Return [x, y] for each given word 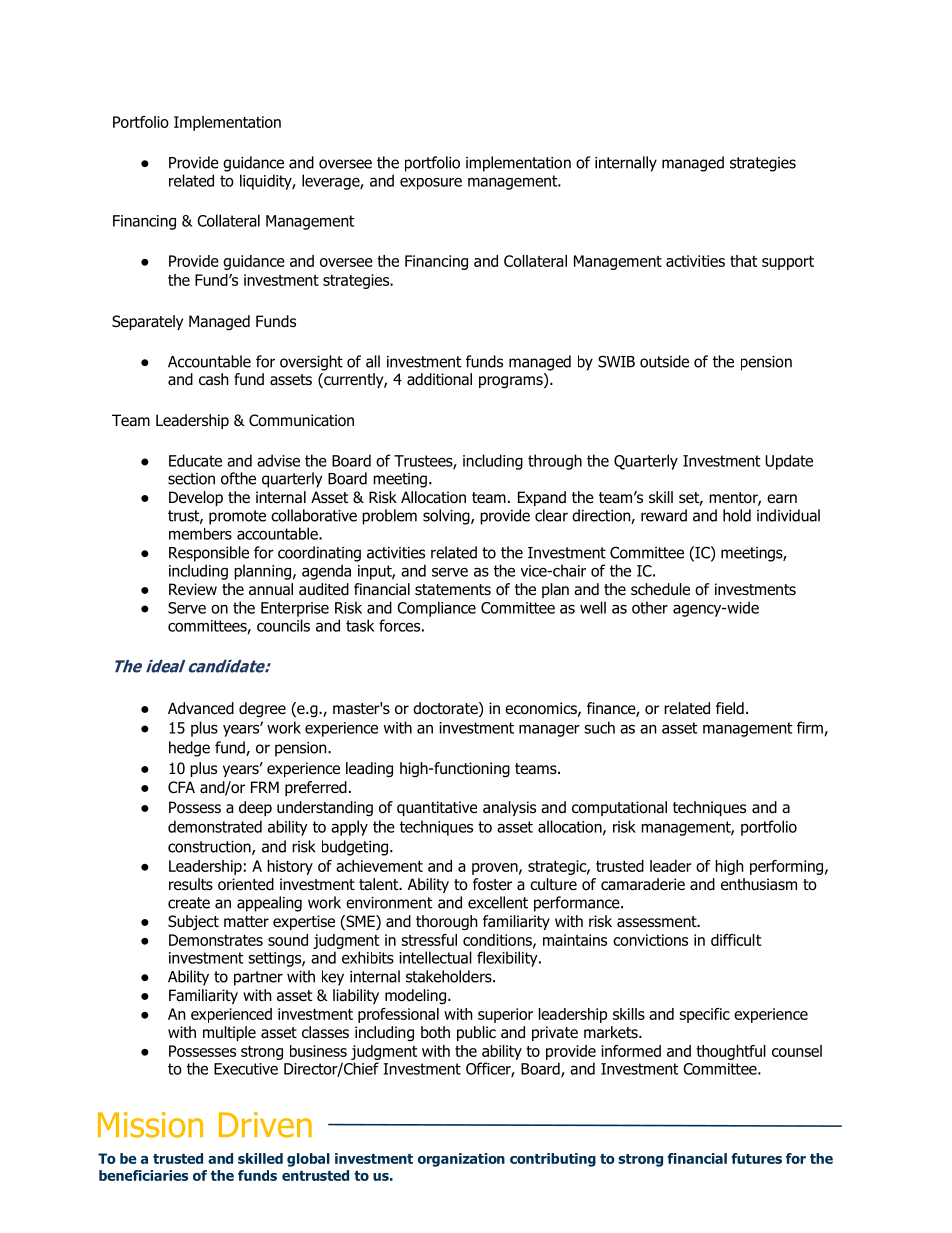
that [743, 261]
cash [214, 379]
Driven [265, 1125]
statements [453, 590]
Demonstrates [216, 940]
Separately [147, 322]
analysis [509, 808]
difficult [736, 940]
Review [193, 589]
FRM [265, 787]
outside [664, 361]
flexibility [508, 959]
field [730, 708]
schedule [660, 589]
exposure [431, 184]
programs [512, 381]
